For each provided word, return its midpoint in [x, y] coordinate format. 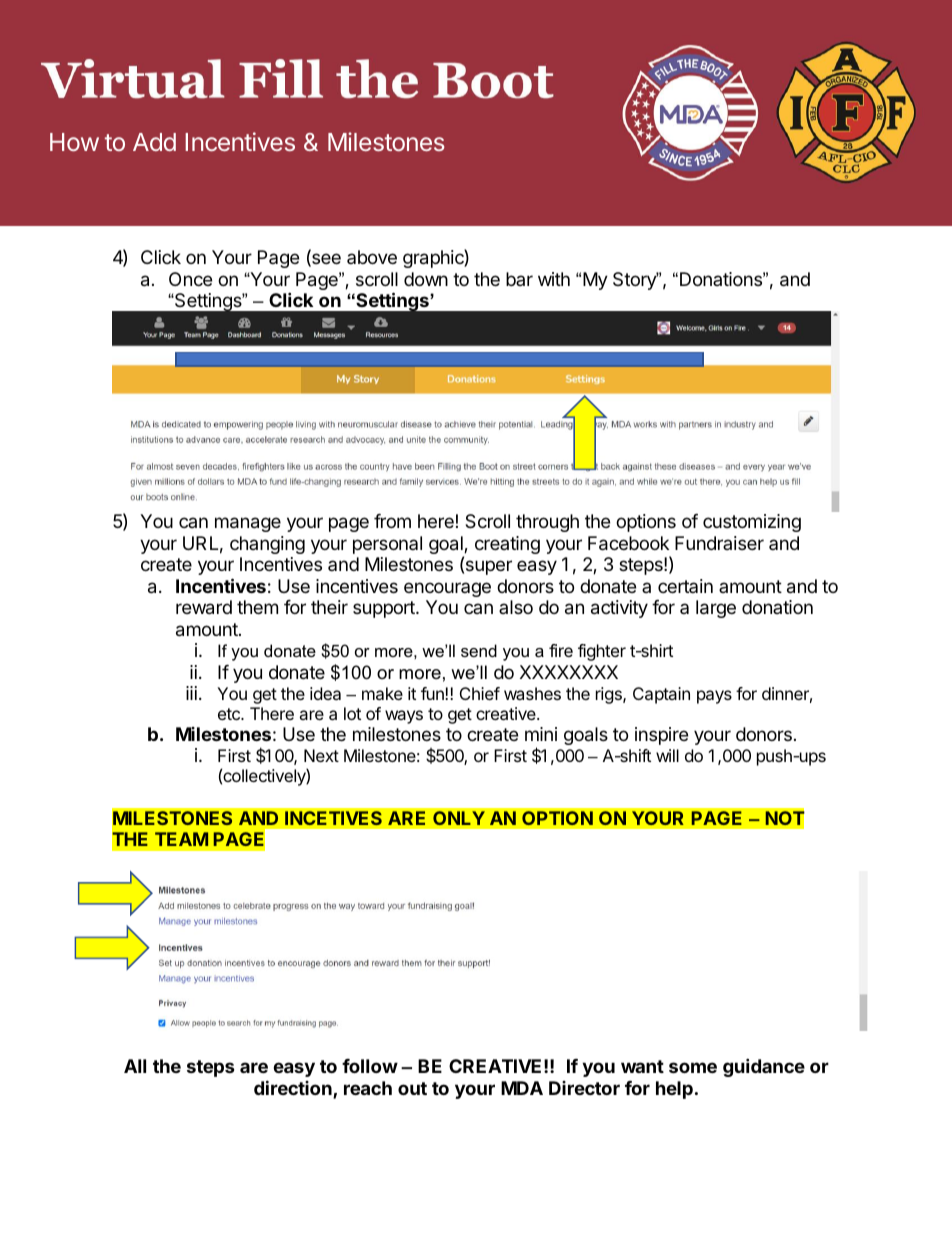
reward [204, 607]
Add [154, 142]
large [716, 609]
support [385, 609]
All [135, 1066]
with [554, 279]
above [372, 257]
